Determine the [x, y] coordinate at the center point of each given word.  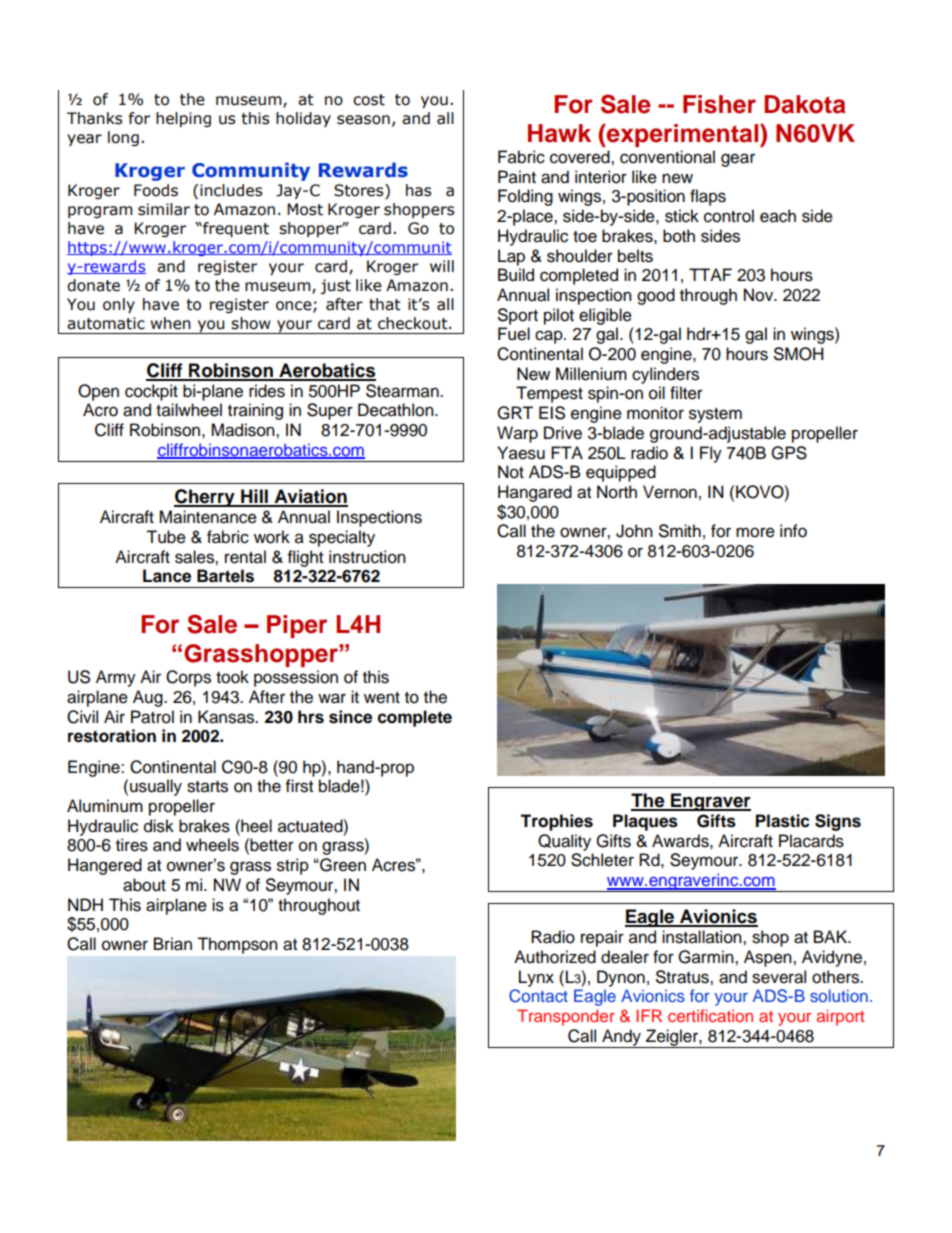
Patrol [152, 717]
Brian [173, 944]
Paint [517, 177]
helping [183, 119]
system [715, 415]
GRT [515, 413]
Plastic [783, 821]
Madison [244, 430]
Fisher [719, 104]
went [382, 698]
